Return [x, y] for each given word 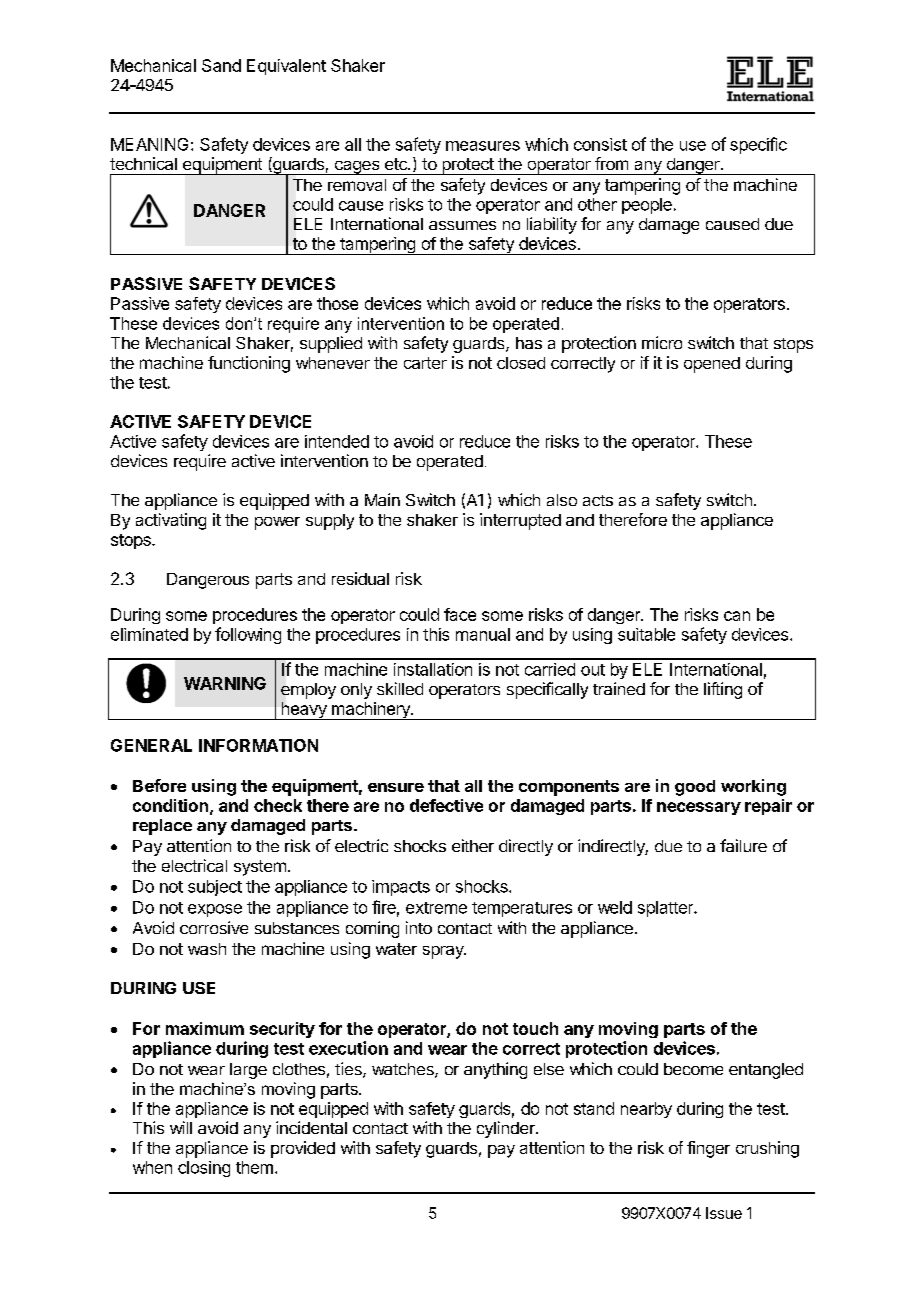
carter [425, 363]
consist [600, 144]
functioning [249, 364]
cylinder [507, 1129]
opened [712, 365]
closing [204, 1169]
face [460, 614]
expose [215, 910]
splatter [666, 909]
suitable [646, 634]
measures [483, 146]
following [248, 635]
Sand [221, 65]
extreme [436, 908]
